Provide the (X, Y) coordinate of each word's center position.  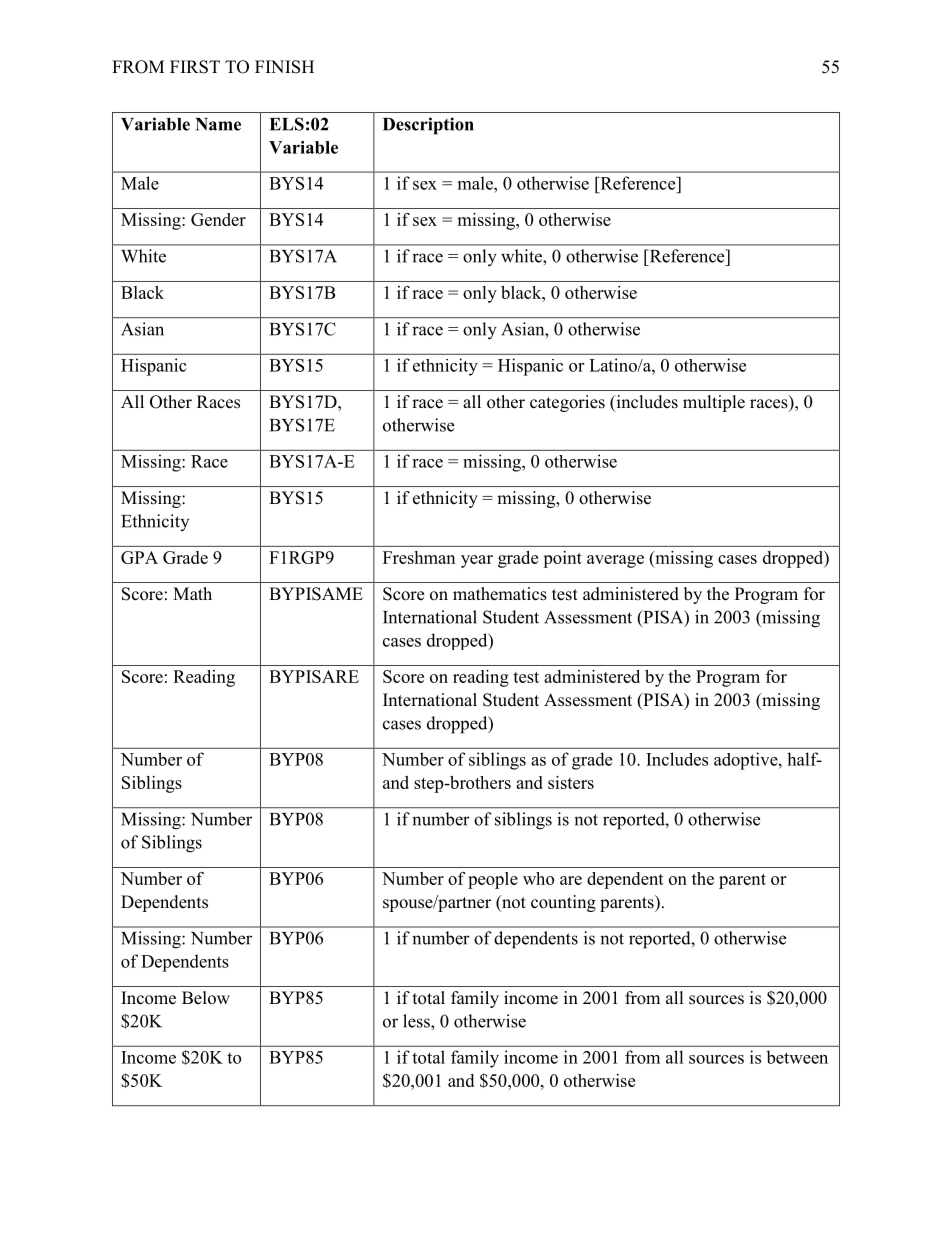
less (417, 1021)
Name (218, 124)
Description (428, 126)
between (797, 1057)
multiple (714, 403)
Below (206, 998)
